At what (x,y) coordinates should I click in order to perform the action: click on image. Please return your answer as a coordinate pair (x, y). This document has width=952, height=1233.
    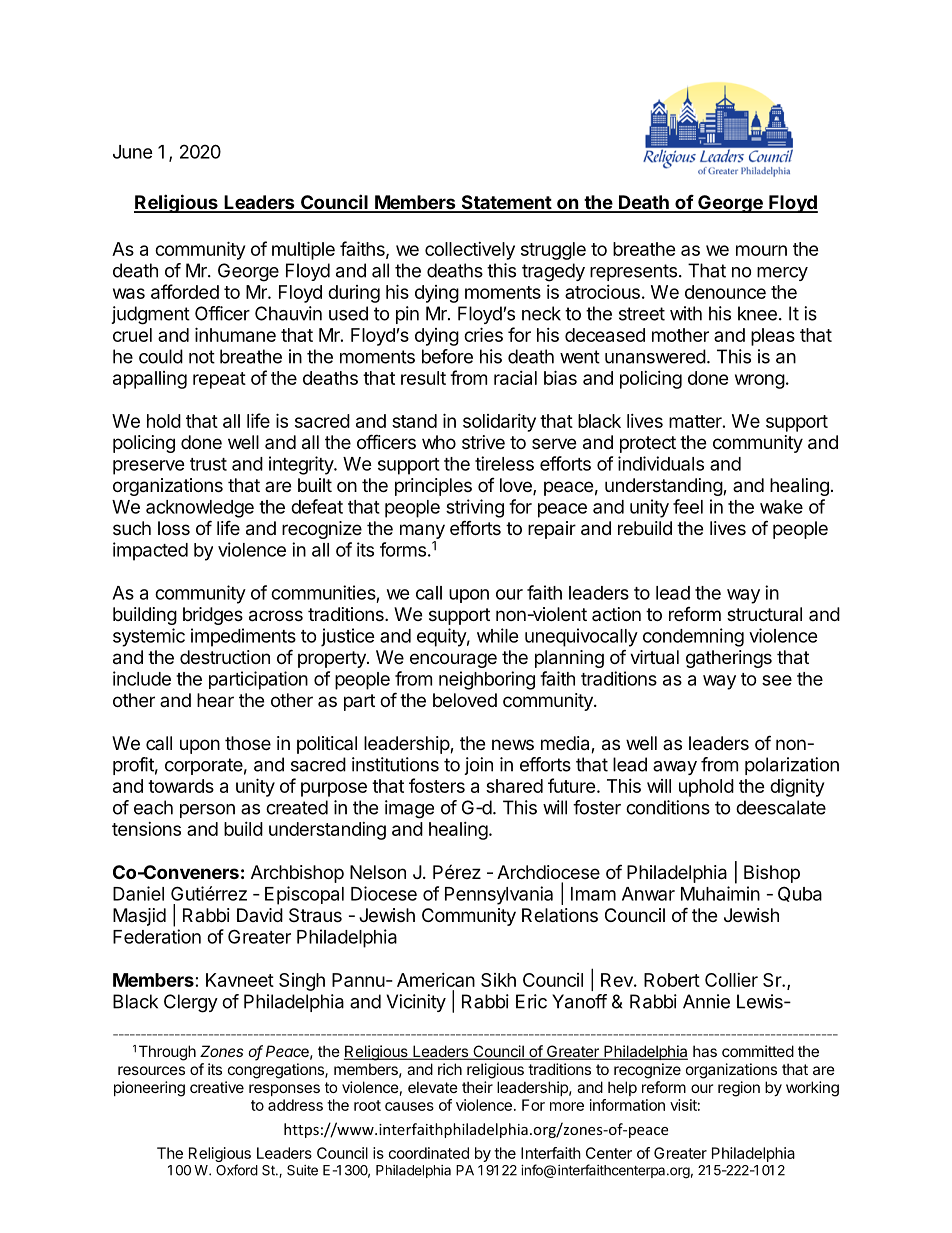
    Looking at the image, I should click on (409, 809).
